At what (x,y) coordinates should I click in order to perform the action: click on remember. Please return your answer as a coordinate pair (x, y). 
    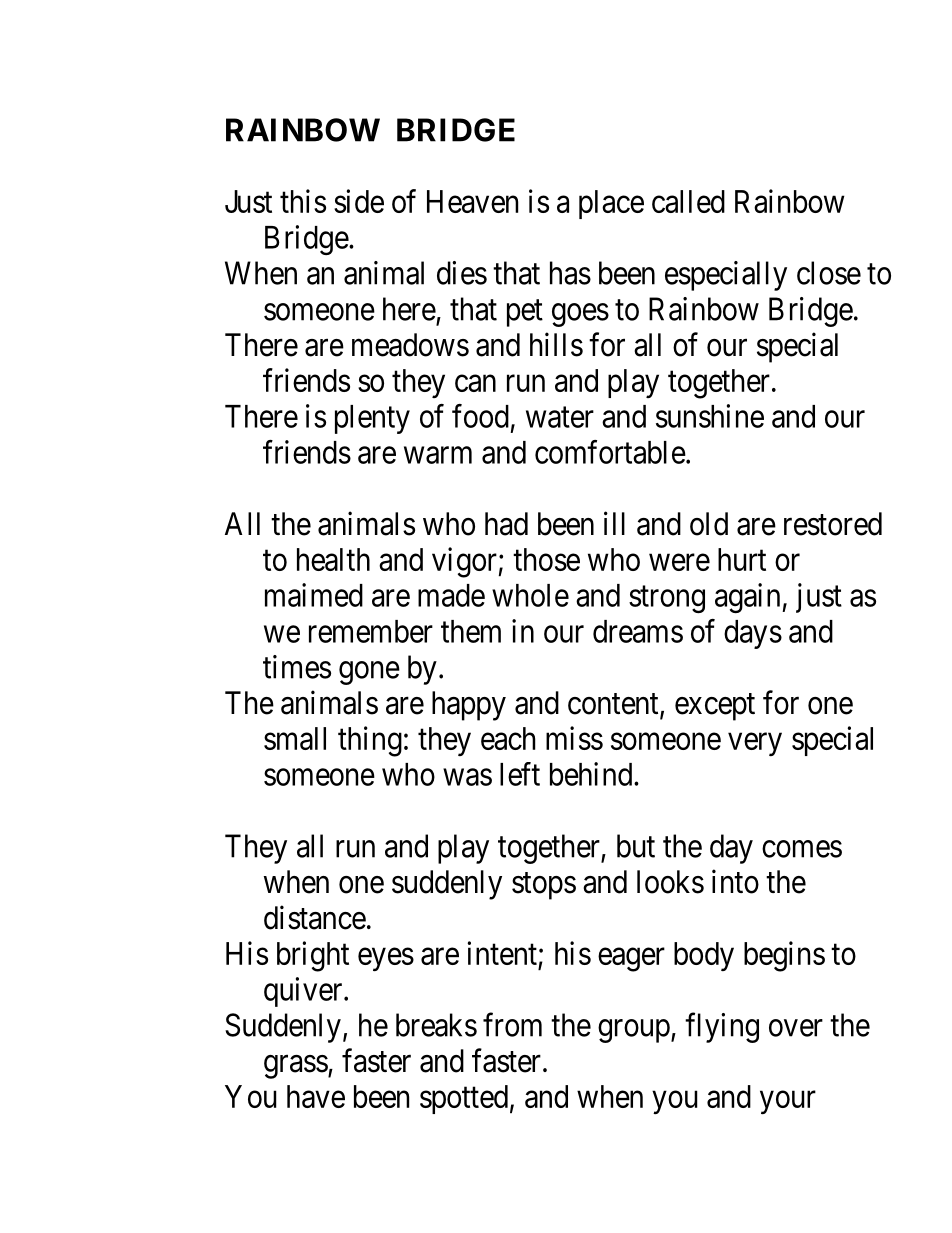
    Looking at the image, I should click on (371, 631).
